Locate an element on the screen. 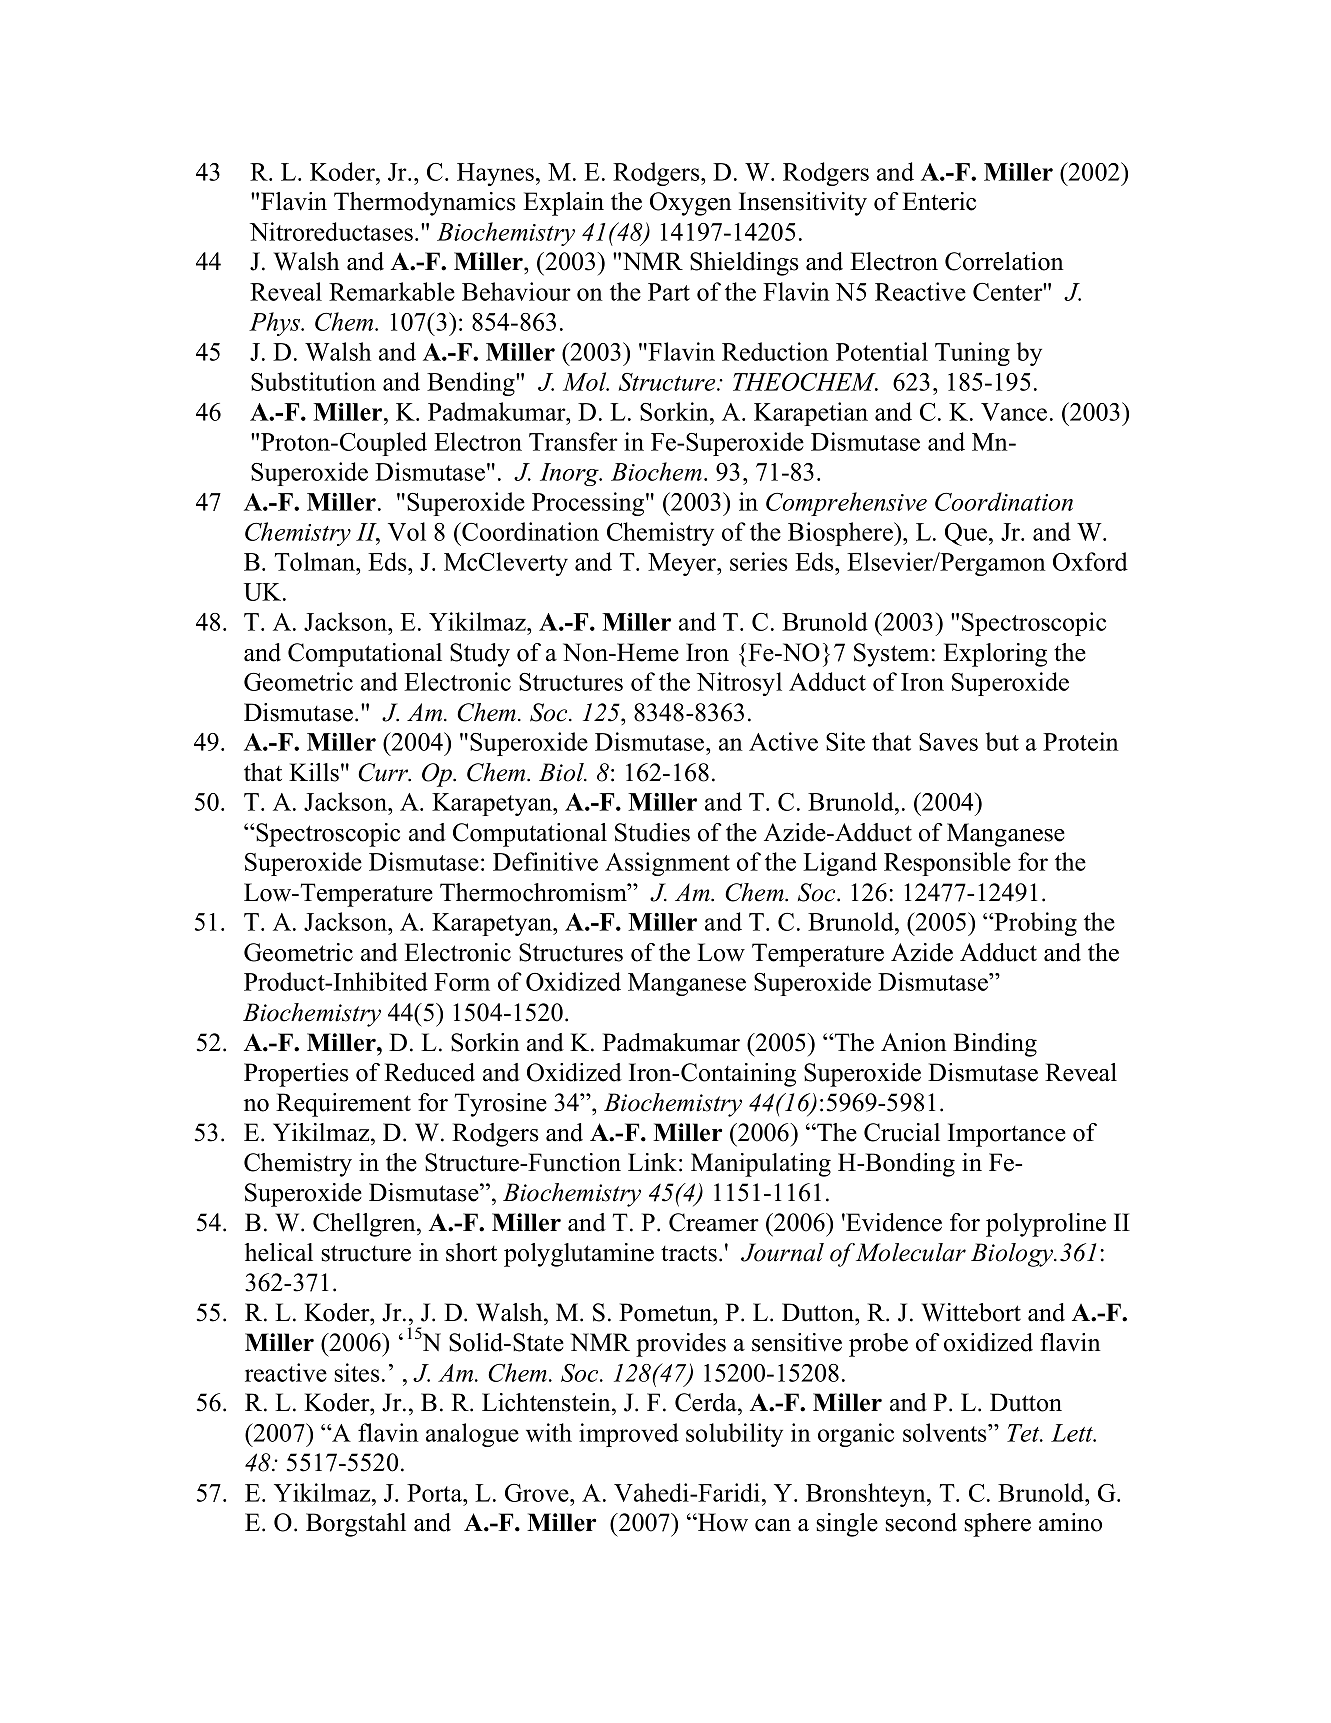  Oxygen is located at coordinates (691, 204).
